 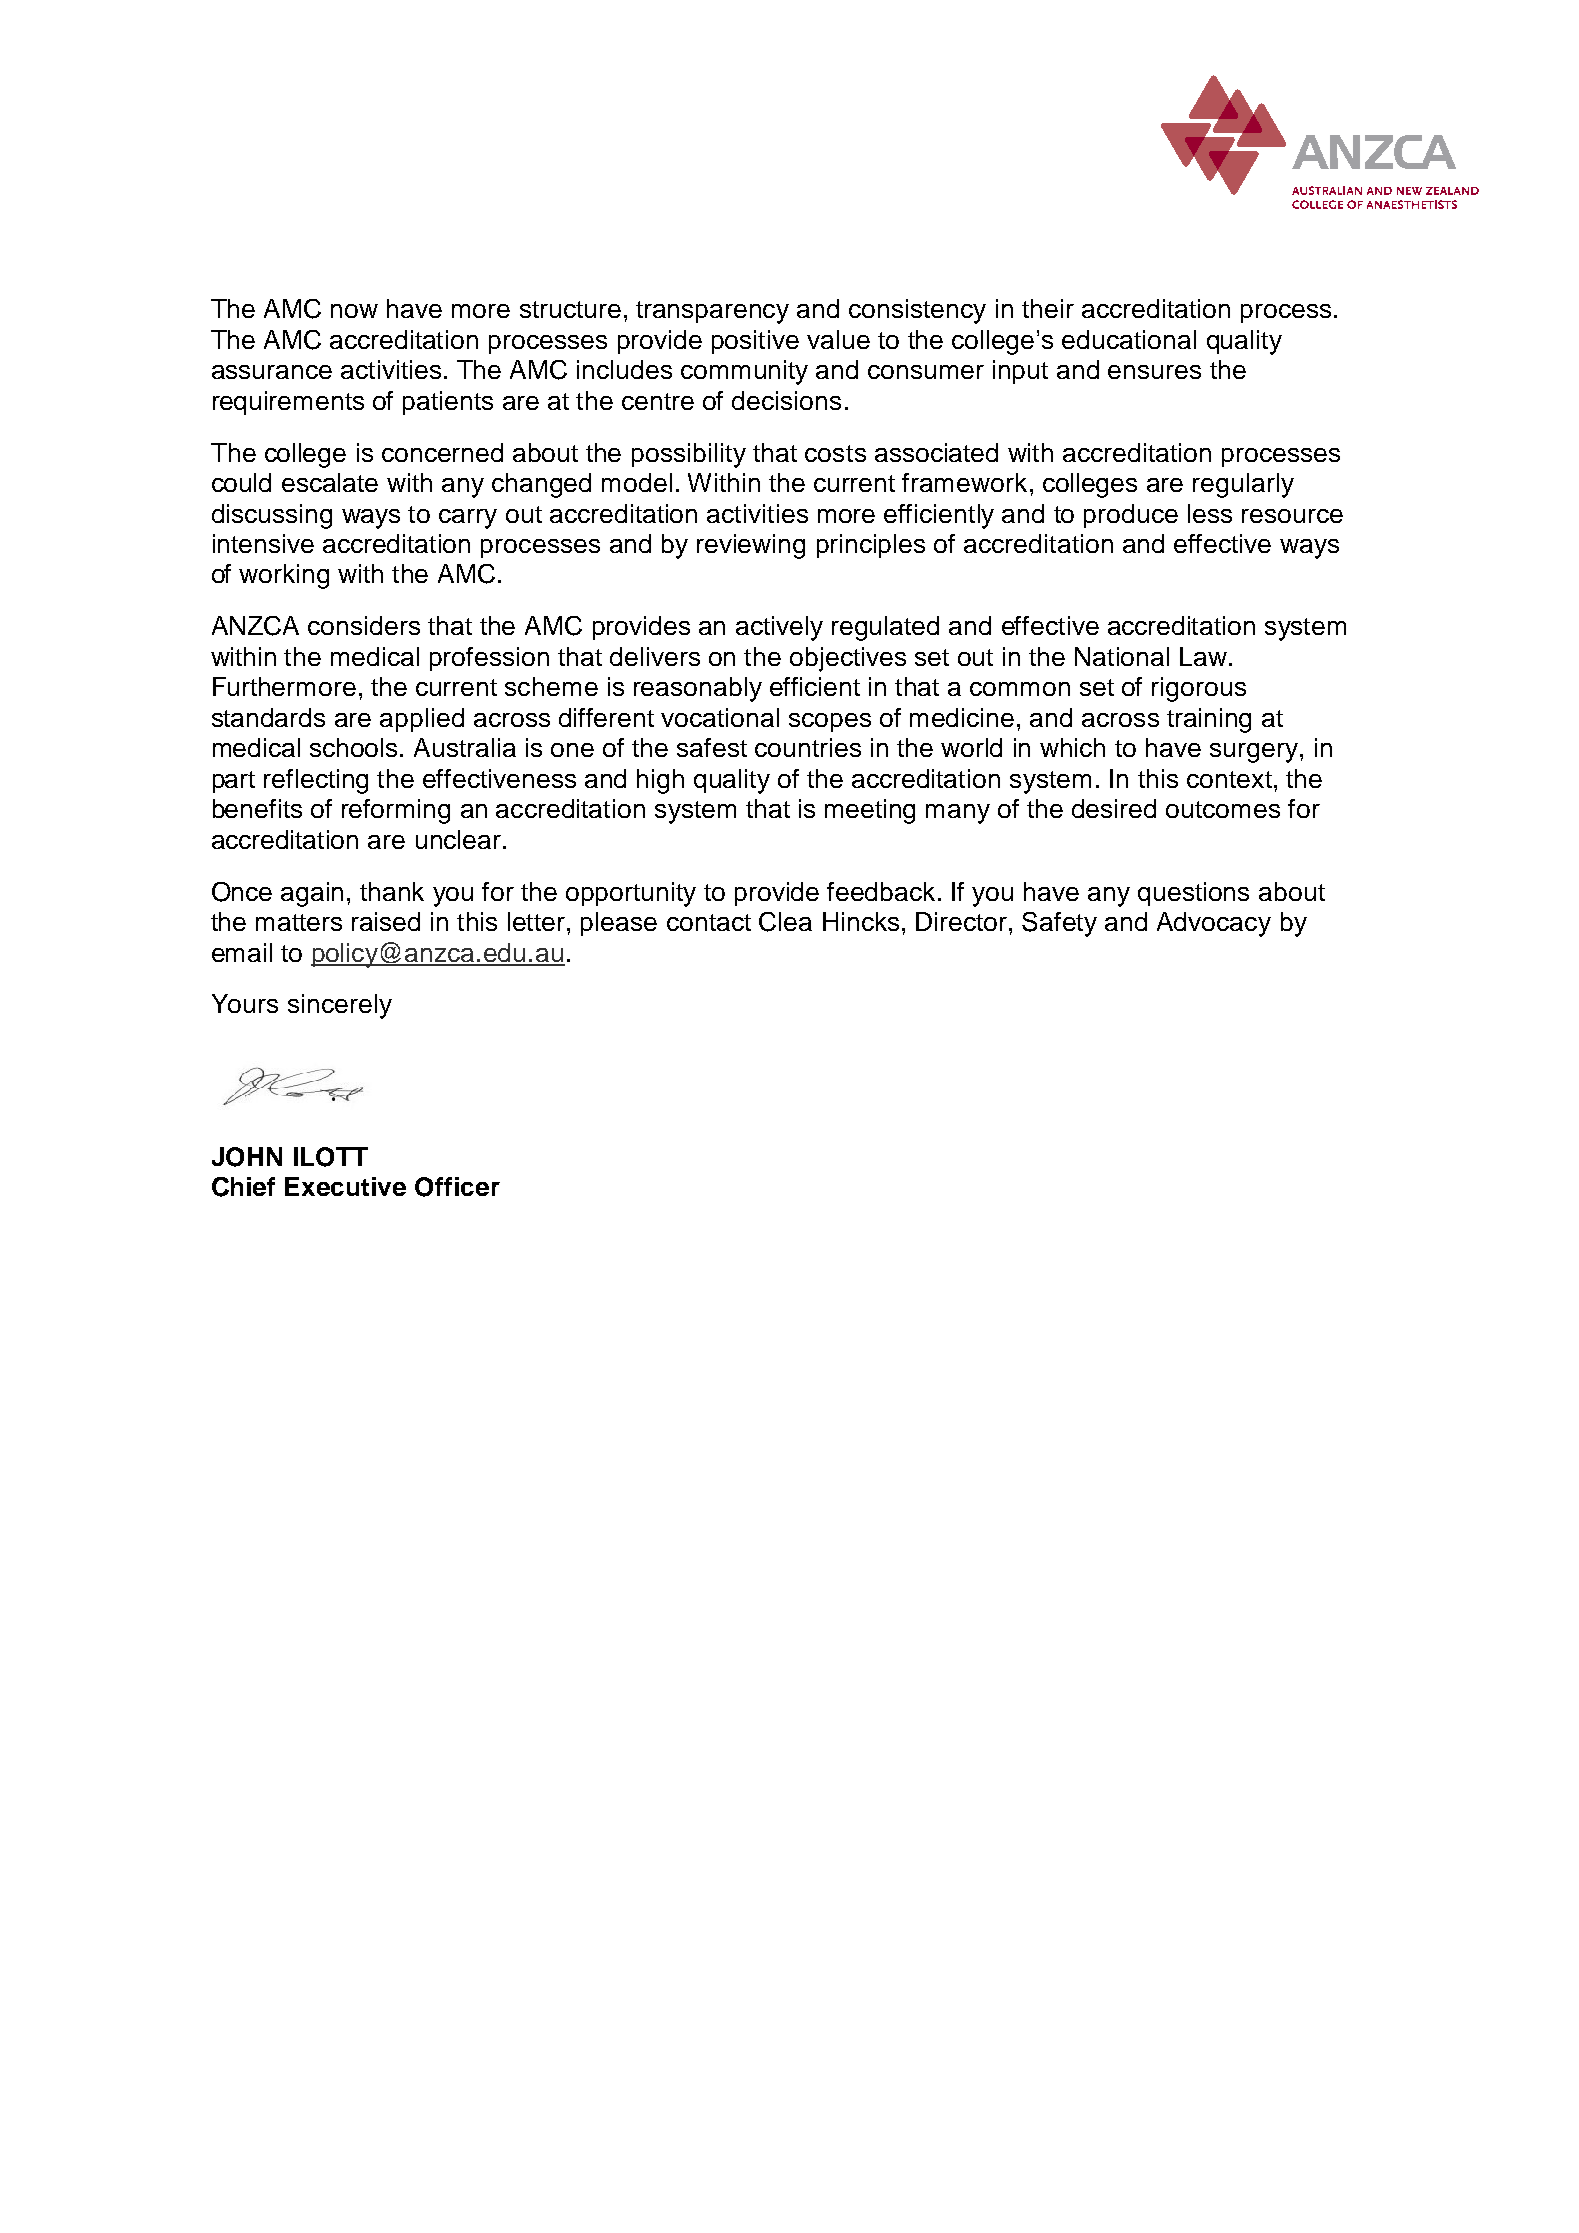 I want to click on Executive, so click(x=345, y=1186).
